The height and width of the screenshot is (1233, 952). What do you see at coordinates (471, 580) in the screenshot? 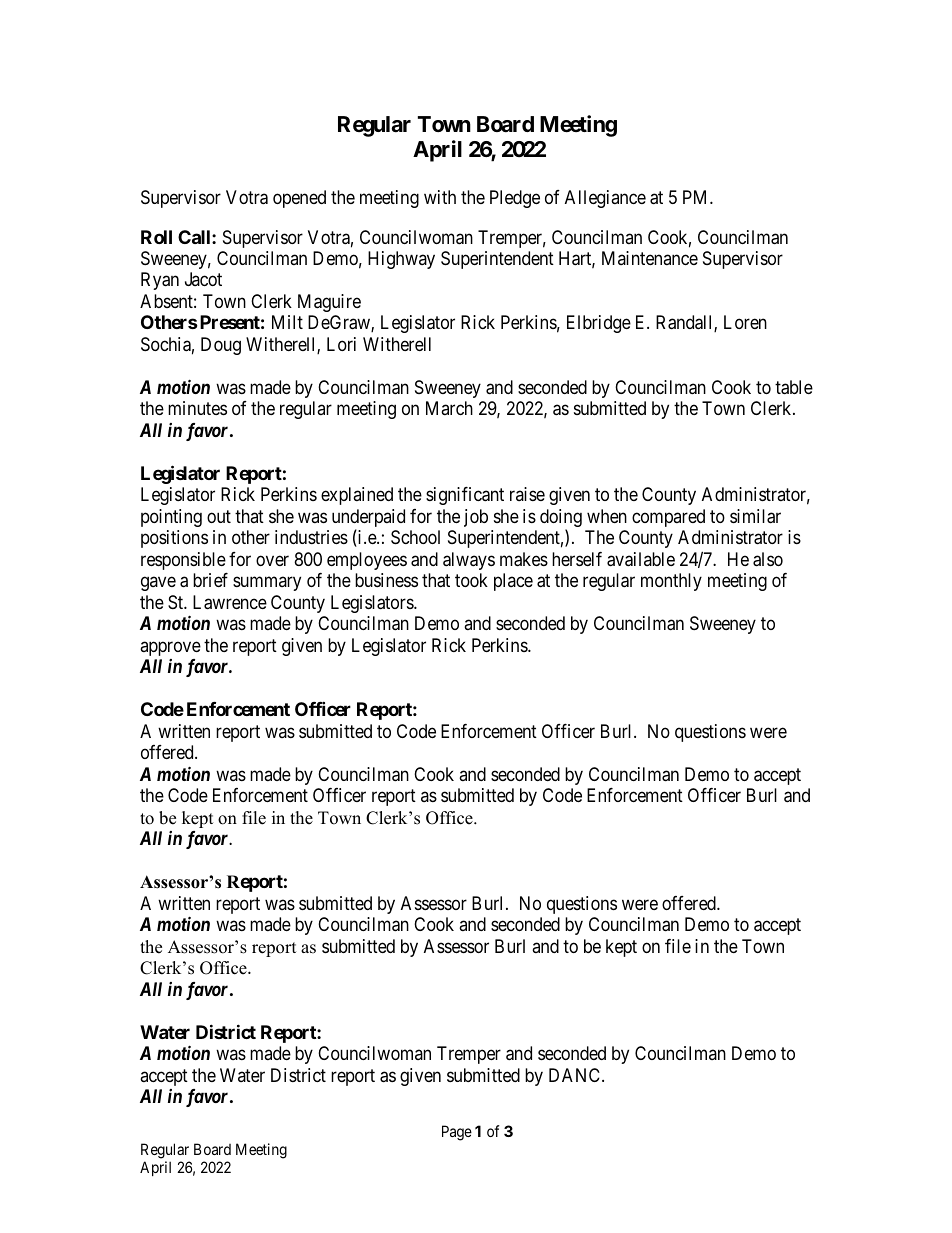
I see `took` at bounding box center [471, 580].
